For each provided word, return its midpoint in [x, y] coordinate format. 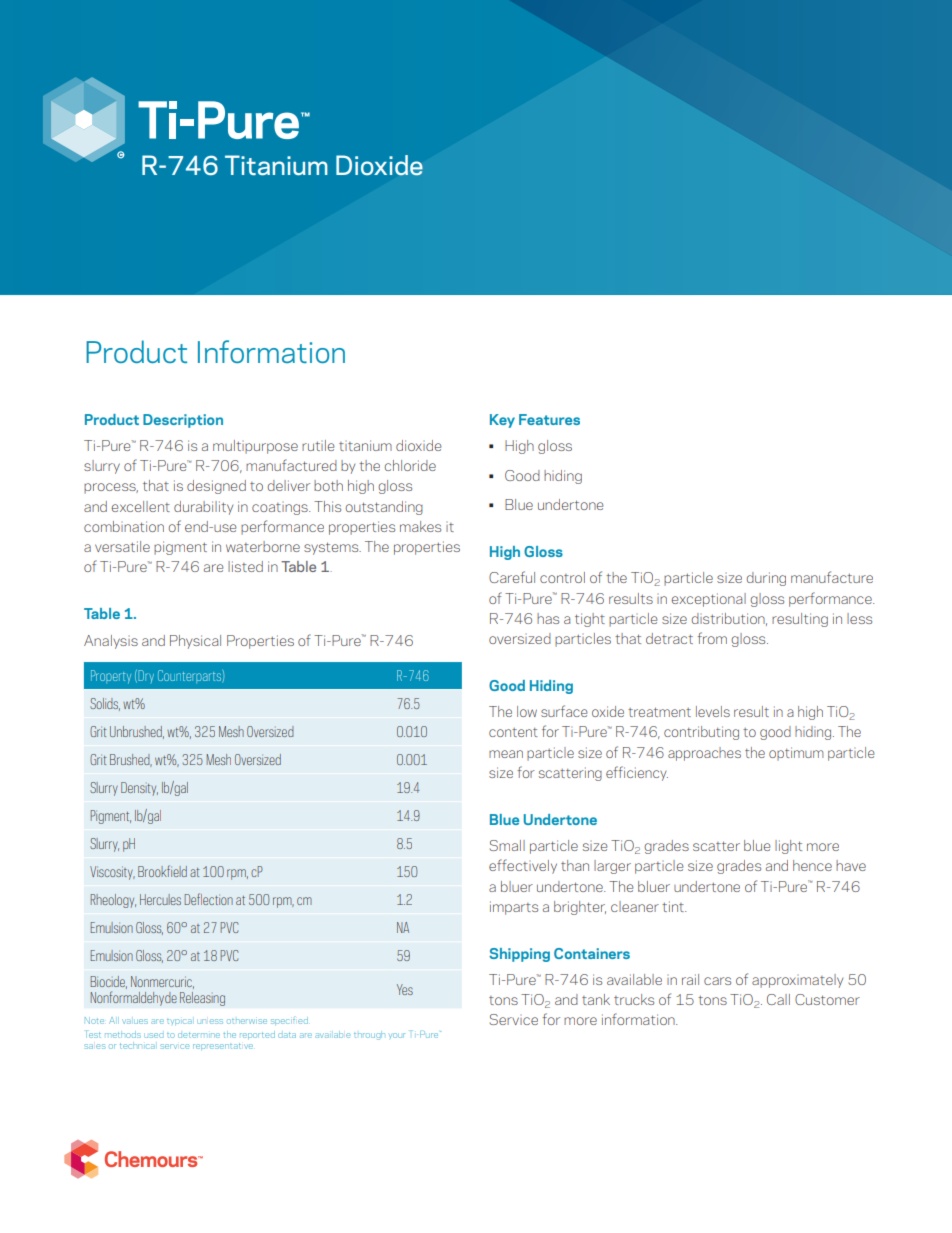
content [513, 732]
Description [183, 421]
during [766, 579]
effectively [523, 866]
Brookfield [162, 871]
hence [812, 865]
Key [502, 421]
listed [245, 566]
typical [179, 1022]
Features [549, 419]
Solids [105, 704]
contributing [701, 733]
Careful [512, 577]
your [397, 1035]
